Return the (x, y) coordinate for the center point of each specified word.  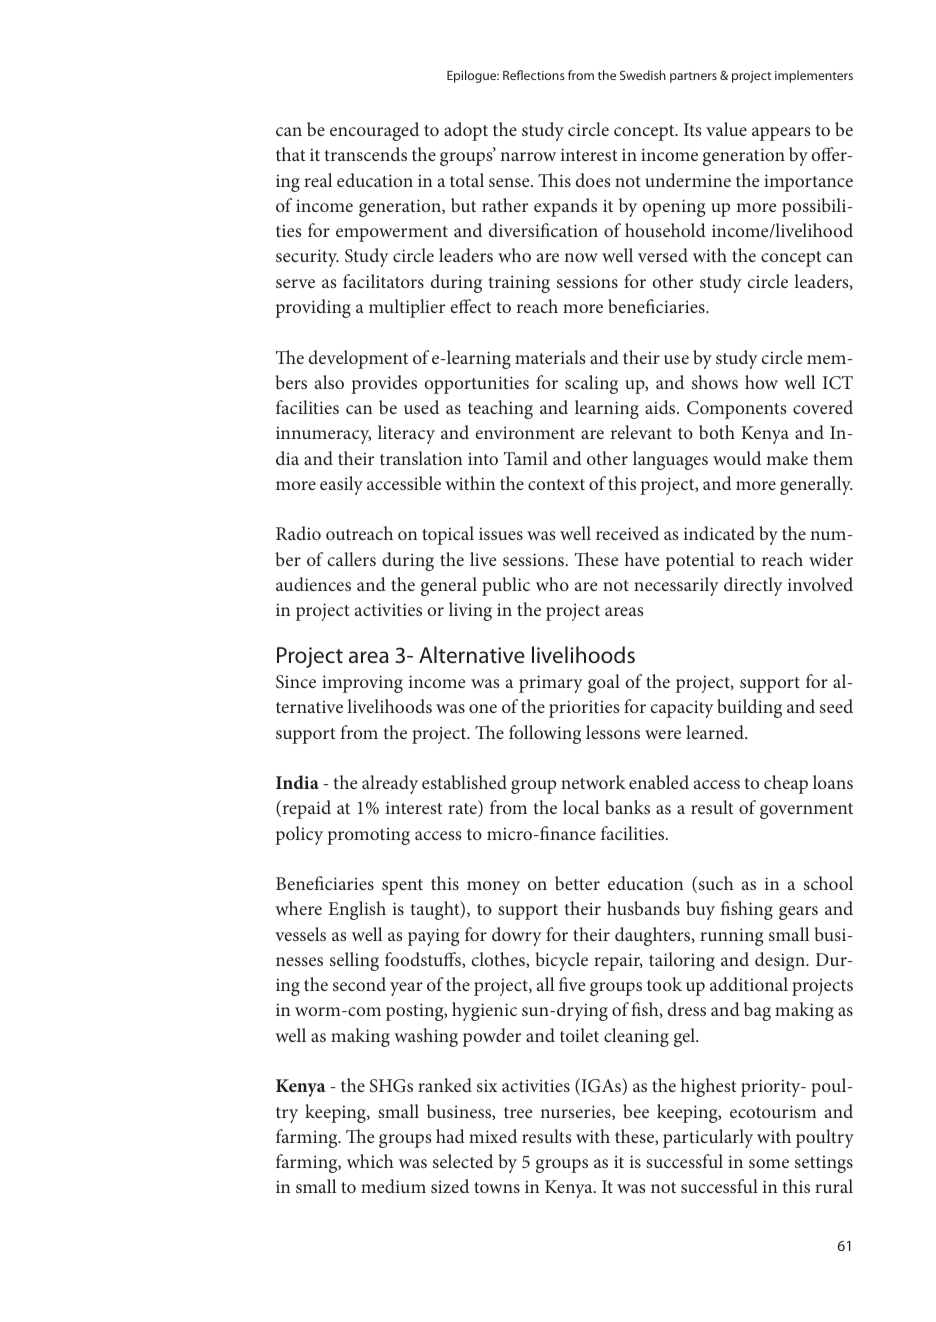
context (556, 484)
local (581, 807)
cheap (786, 784)
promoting (368, 836)
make (787, 458)
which (370, 1161)
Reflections (534, 75)
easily (341, 485)
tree (518, 1112)
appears (781, 134)
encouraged (374, 131)
